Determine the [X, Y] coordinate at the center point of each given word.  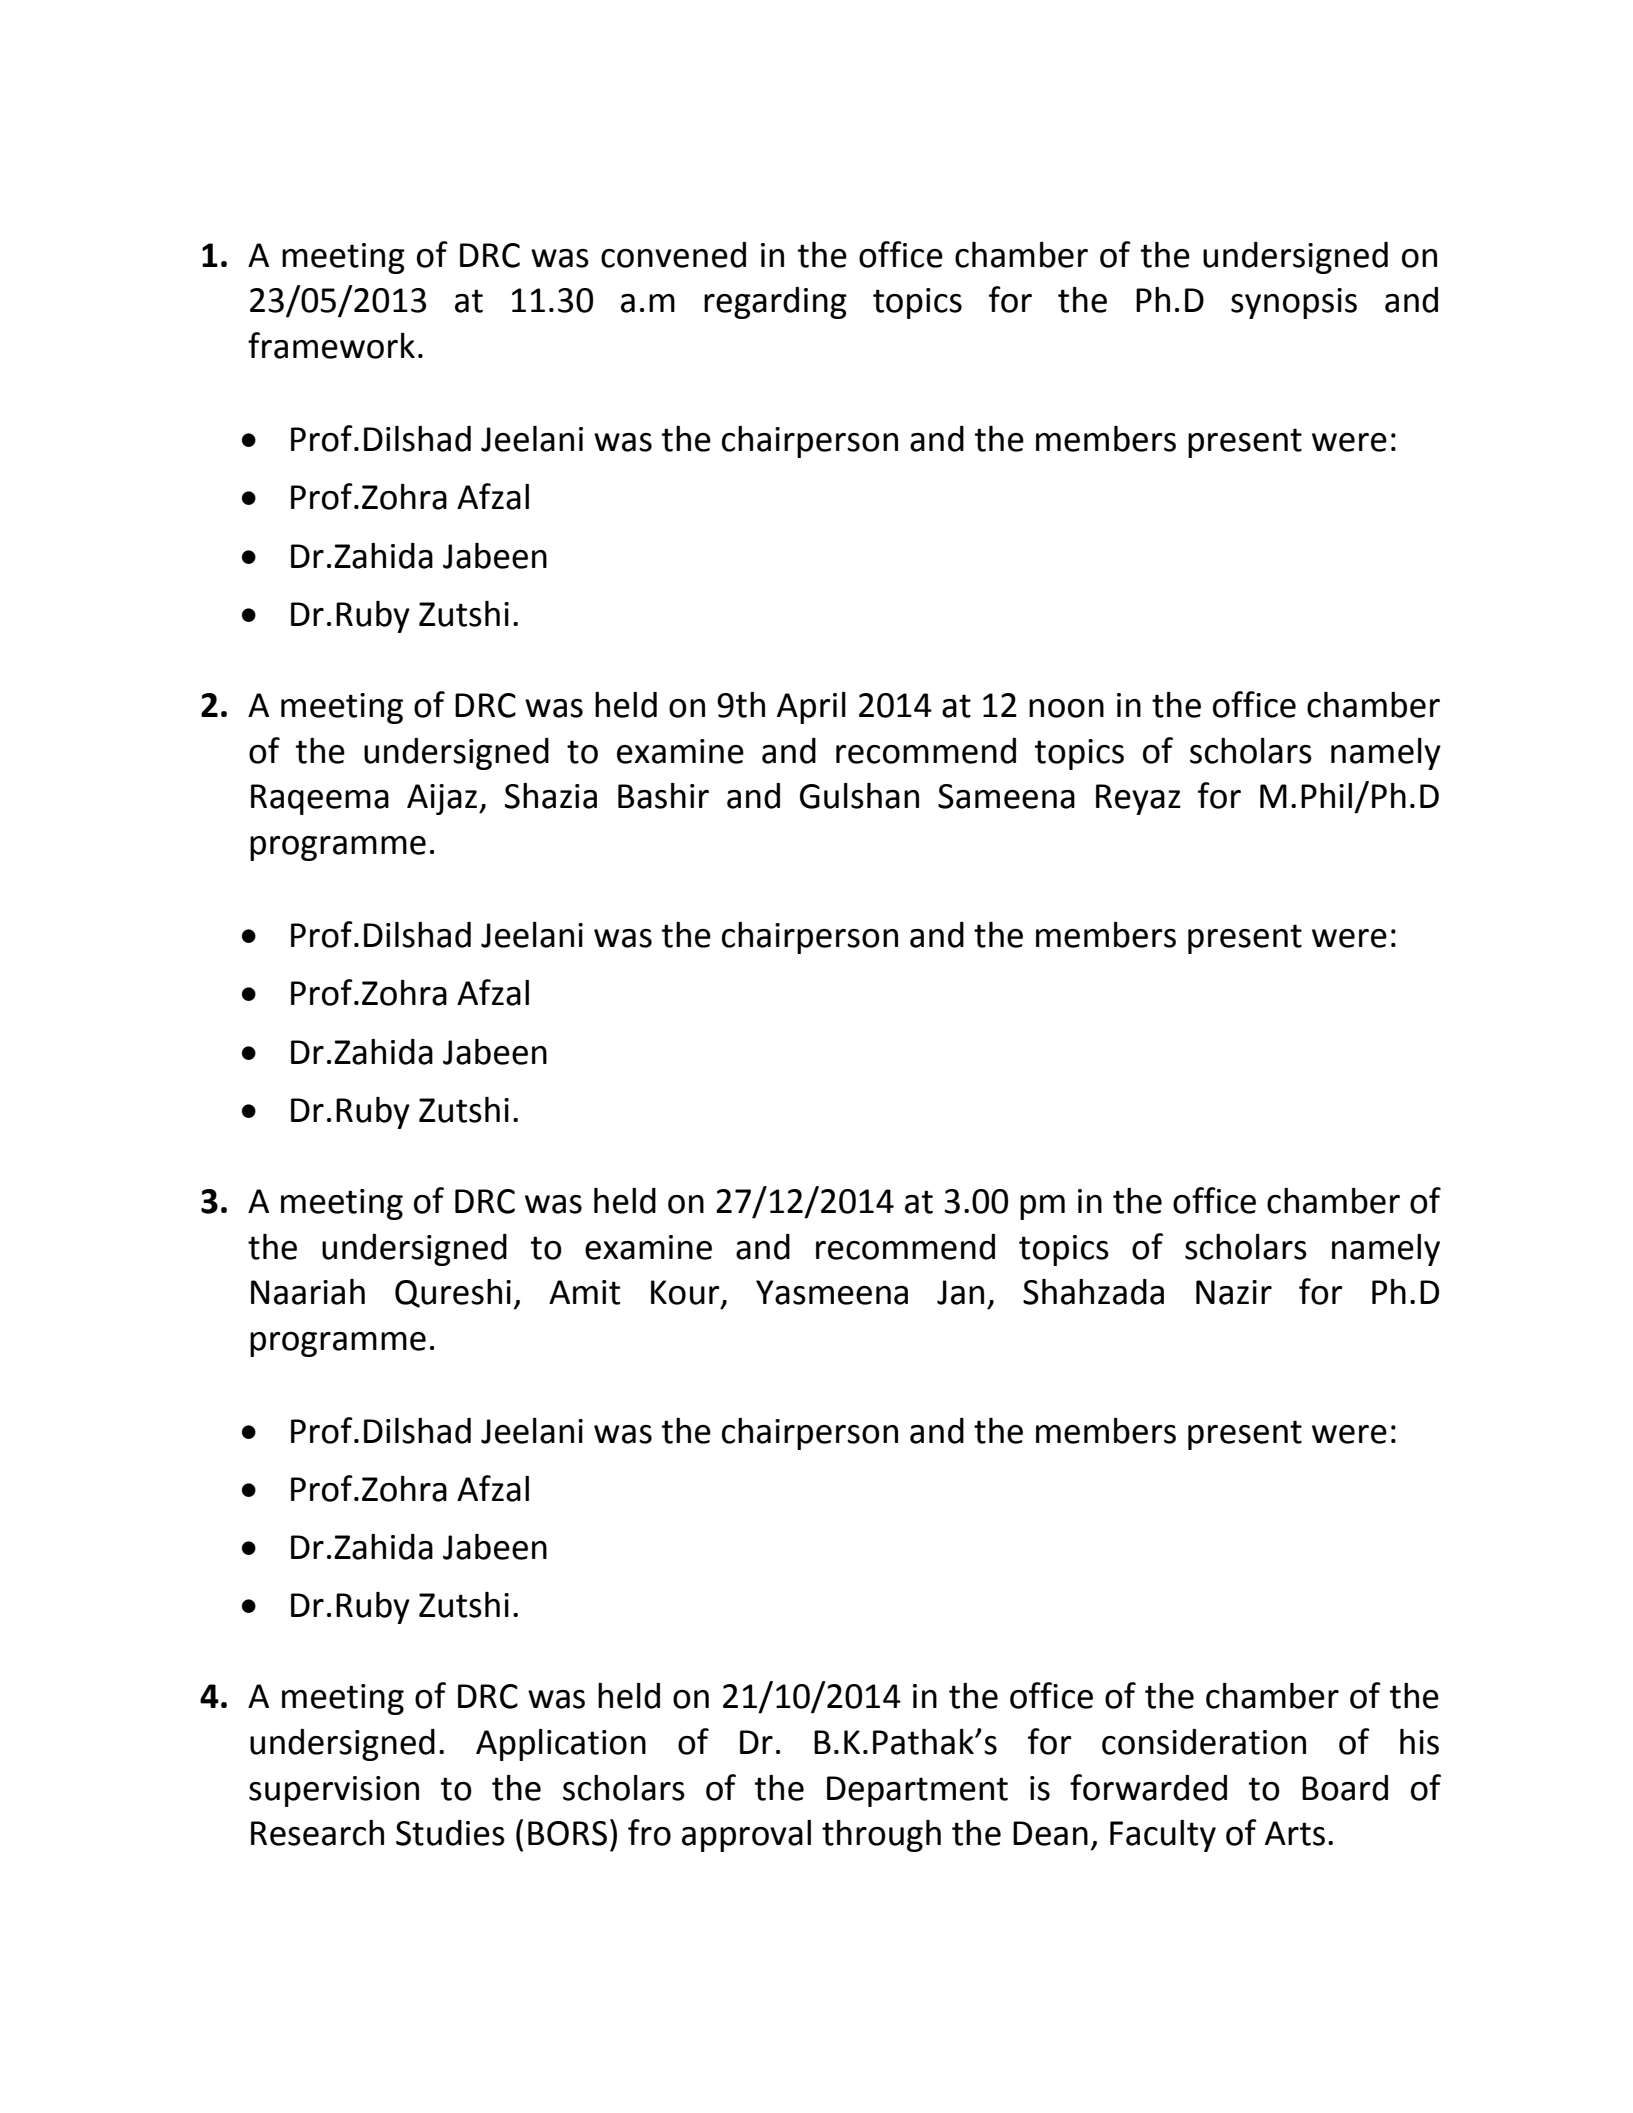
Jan [960, 1292]
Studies [450, 1833]
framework [331, 345]
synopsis [1294, 303]
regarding [775, 303]
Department [917, 1791]
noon [1066, 708]
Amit [584, 1292]
